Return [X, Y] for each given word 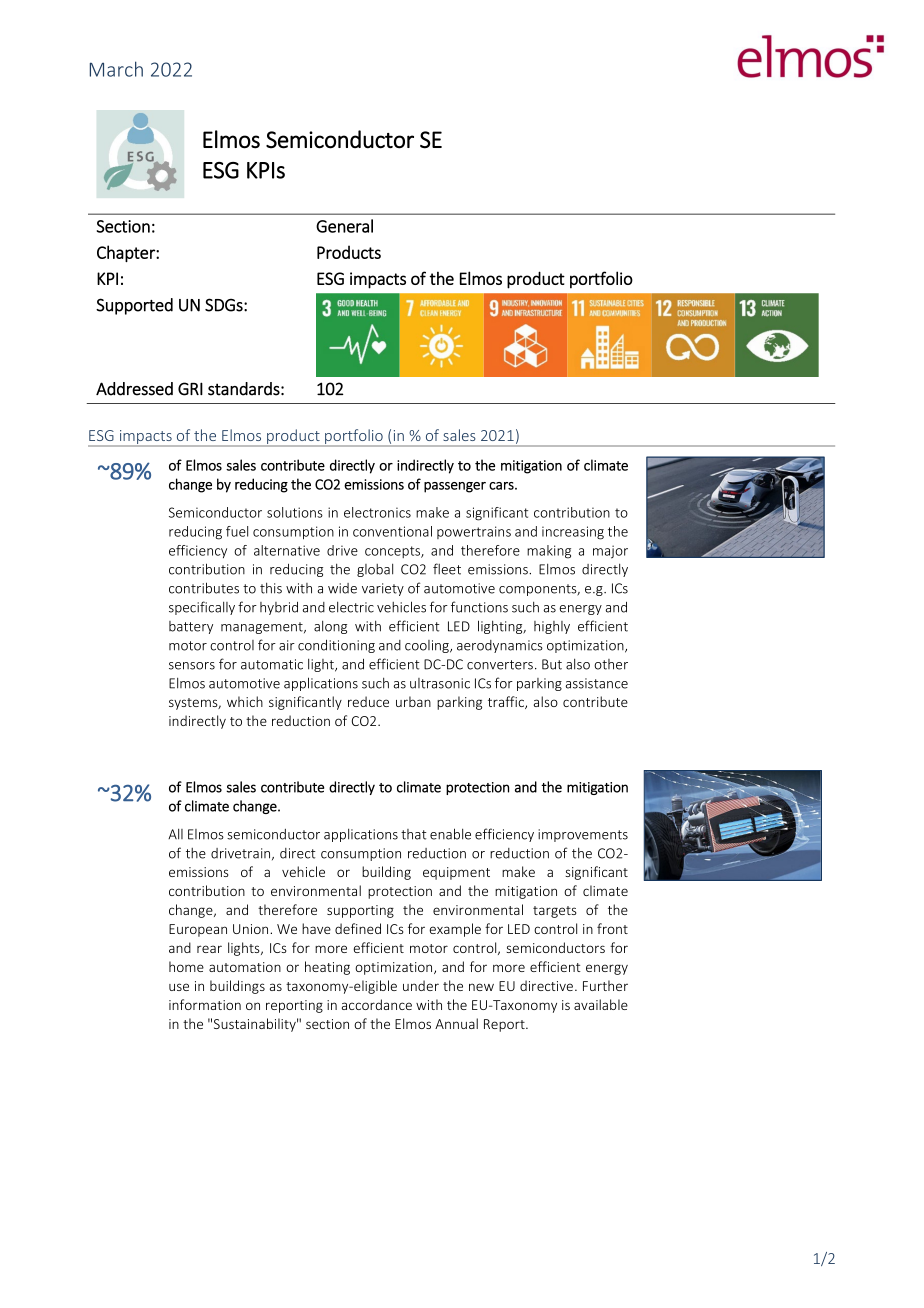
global [375, 570]
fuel [237, 531]
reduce [368, 701]
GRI [190, 389]
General [344, 226]
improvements [583, 835]
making [549, 552]
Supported [134, 306]
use [179, 987]
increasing [573, 533]
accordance [377, 1004]
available [601, 1004]
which [245, 701]
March [116, 69]
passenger [455, 487]
